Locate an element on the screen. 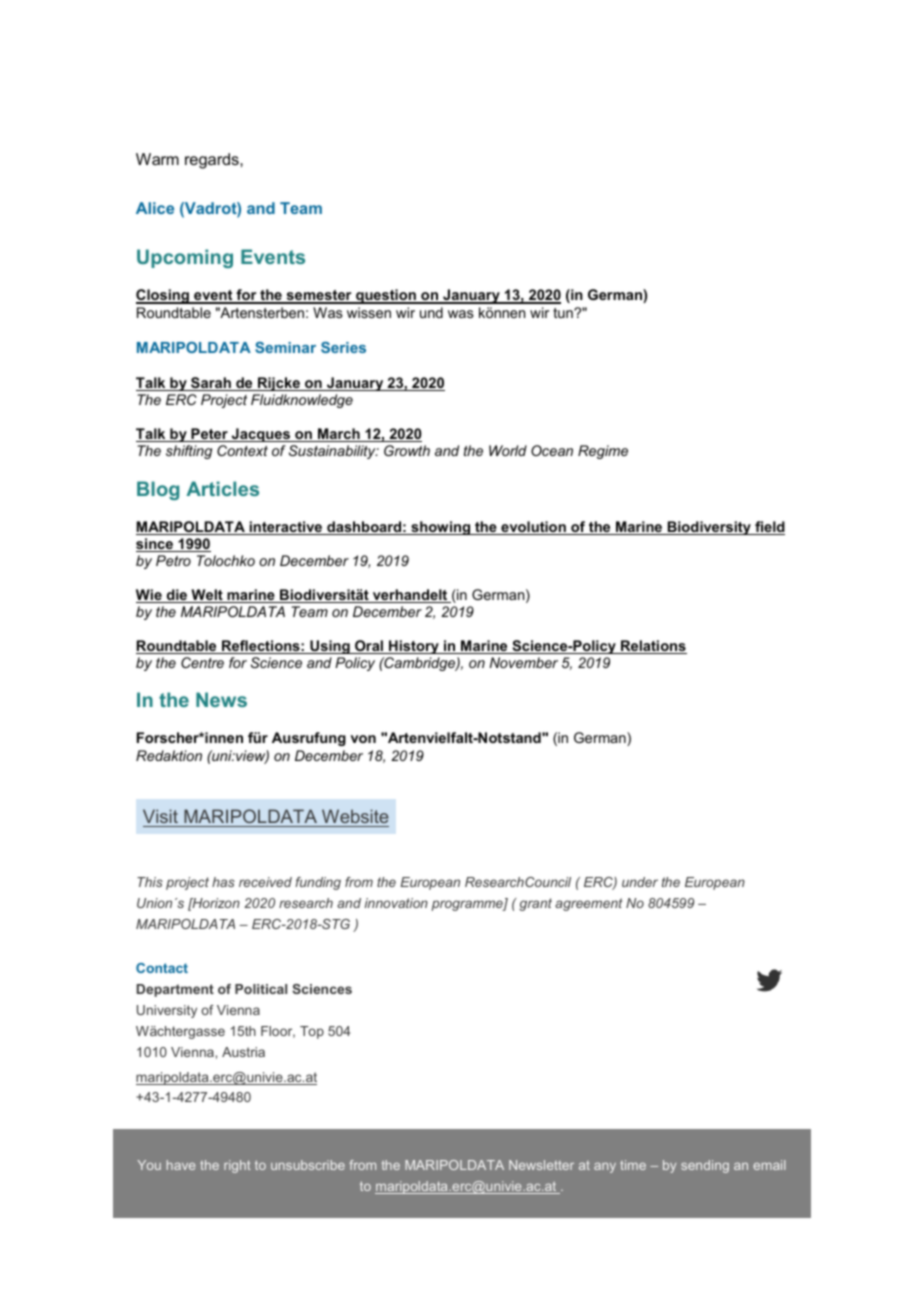  World is located at coordinates (508, 450).
